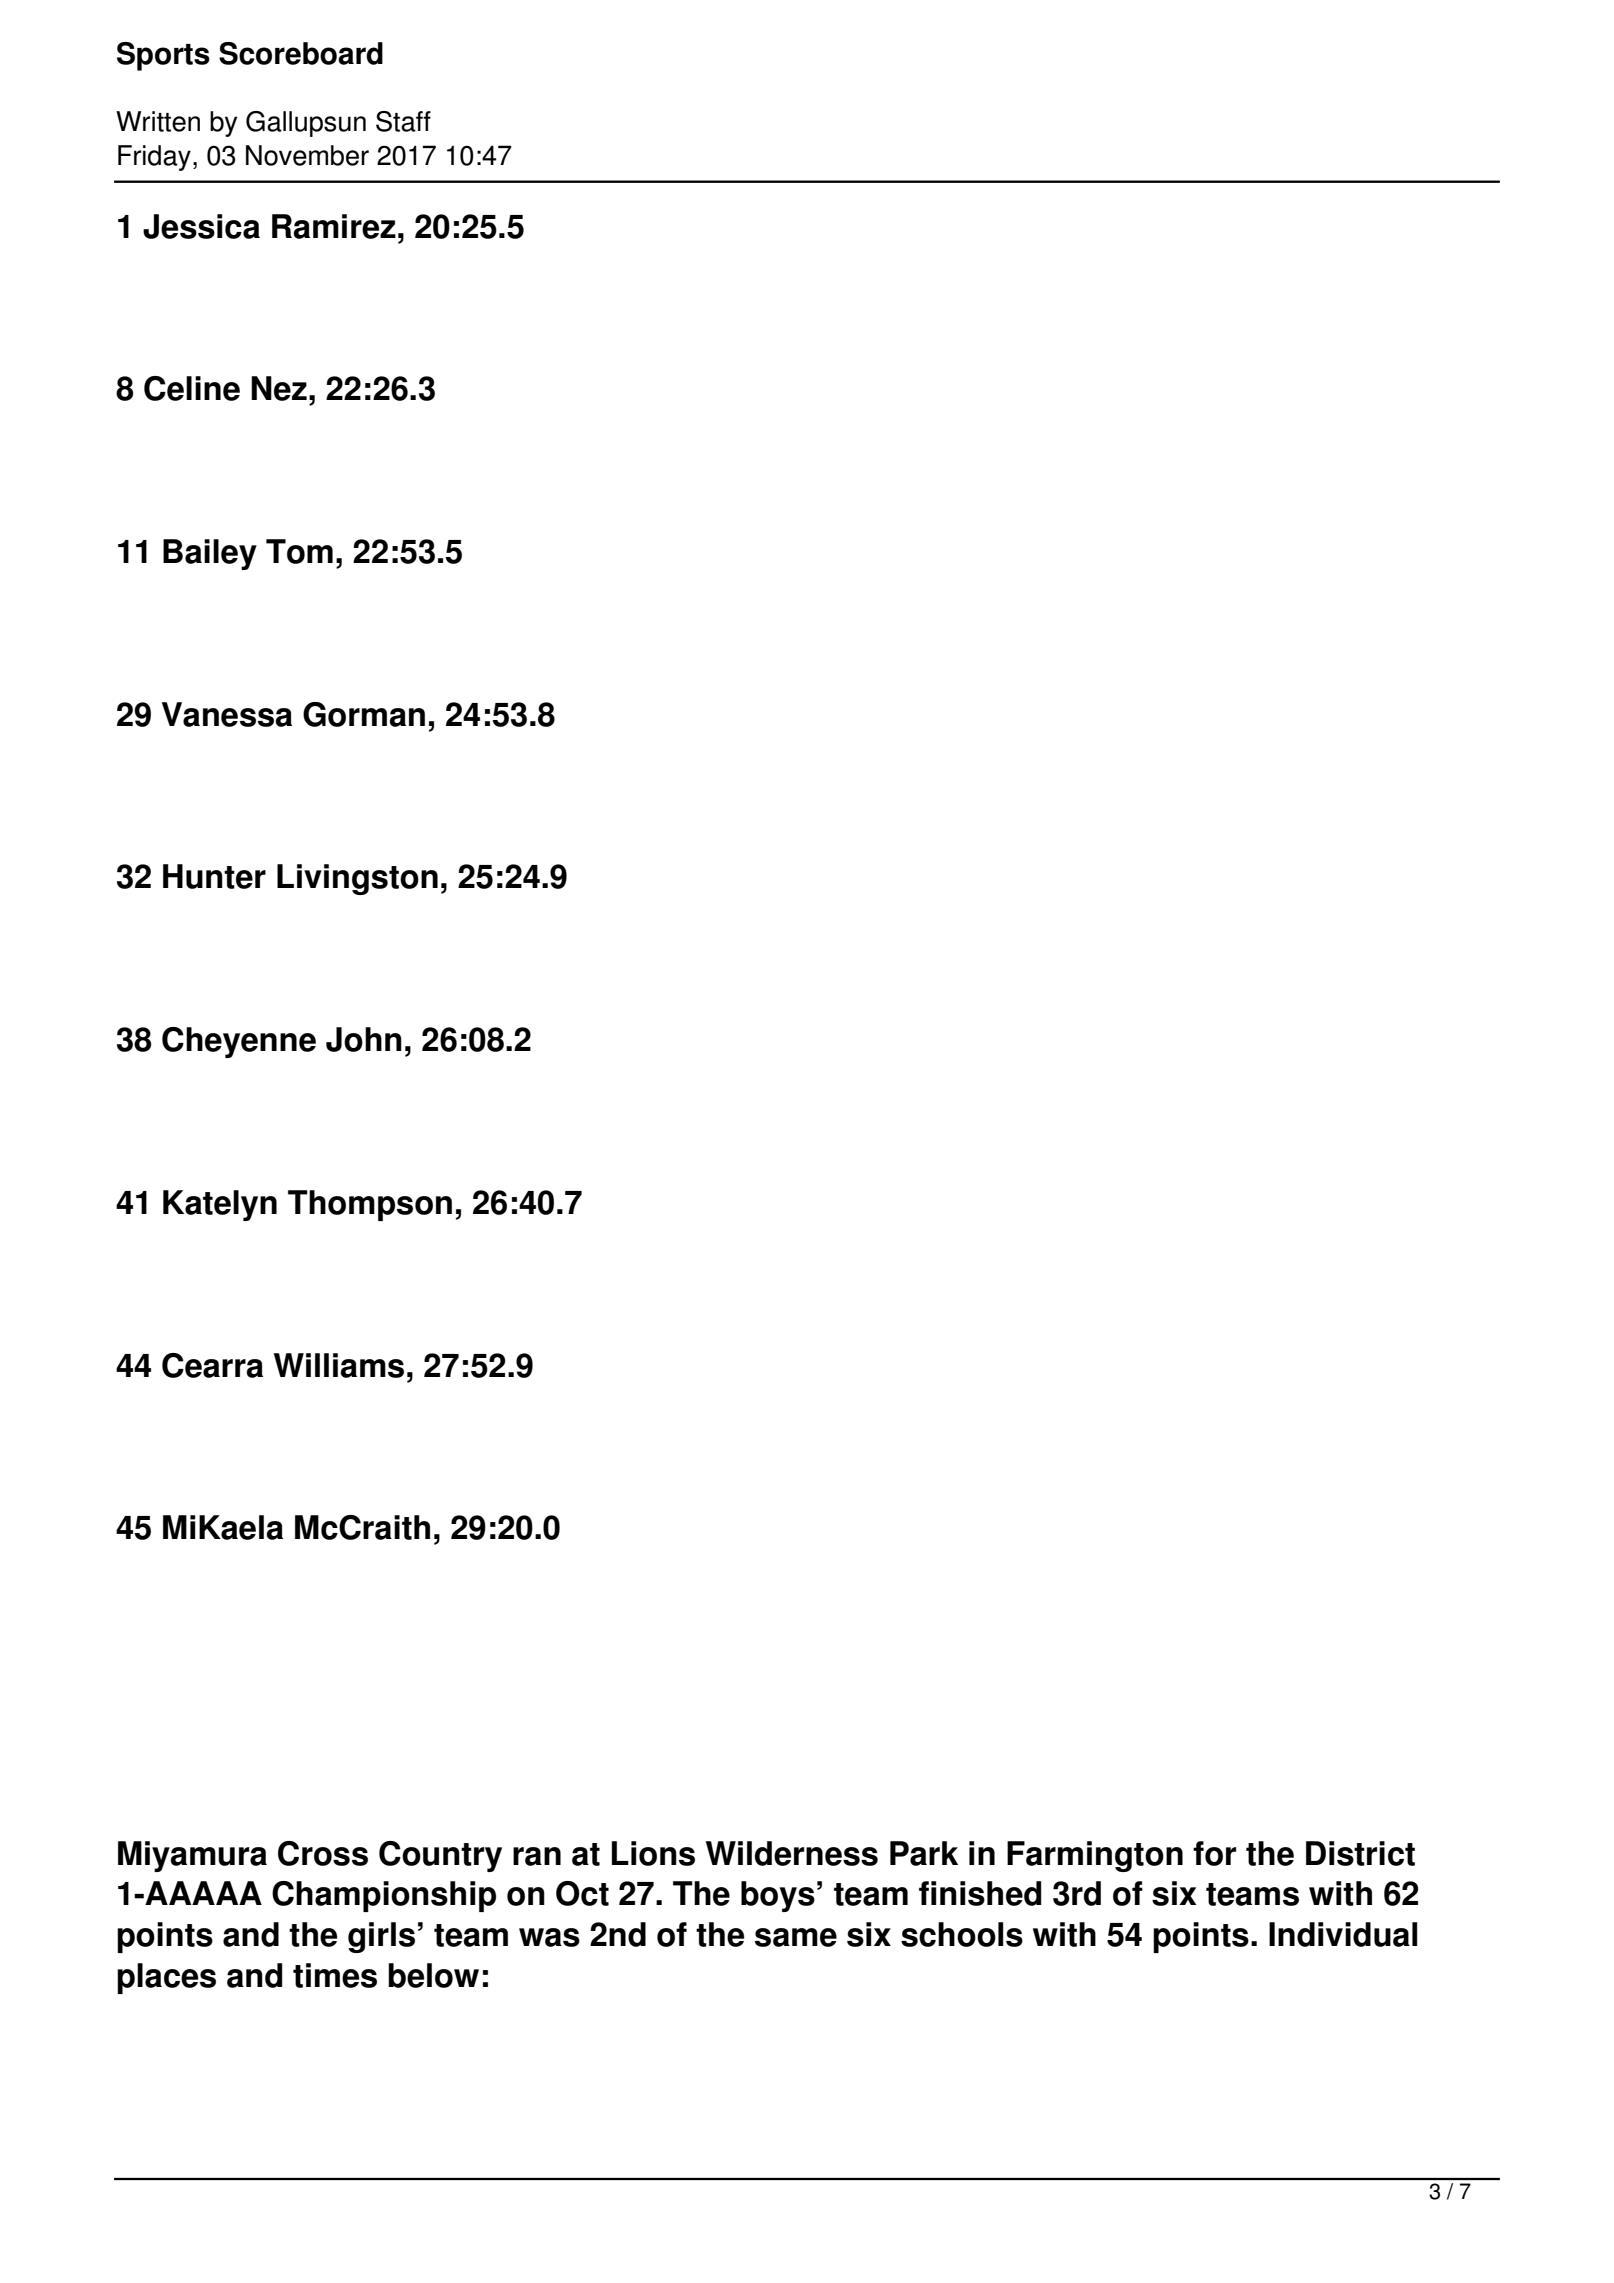  Describe the element at coordinates (403, 121) in the image. I see `Staff` at that location.
